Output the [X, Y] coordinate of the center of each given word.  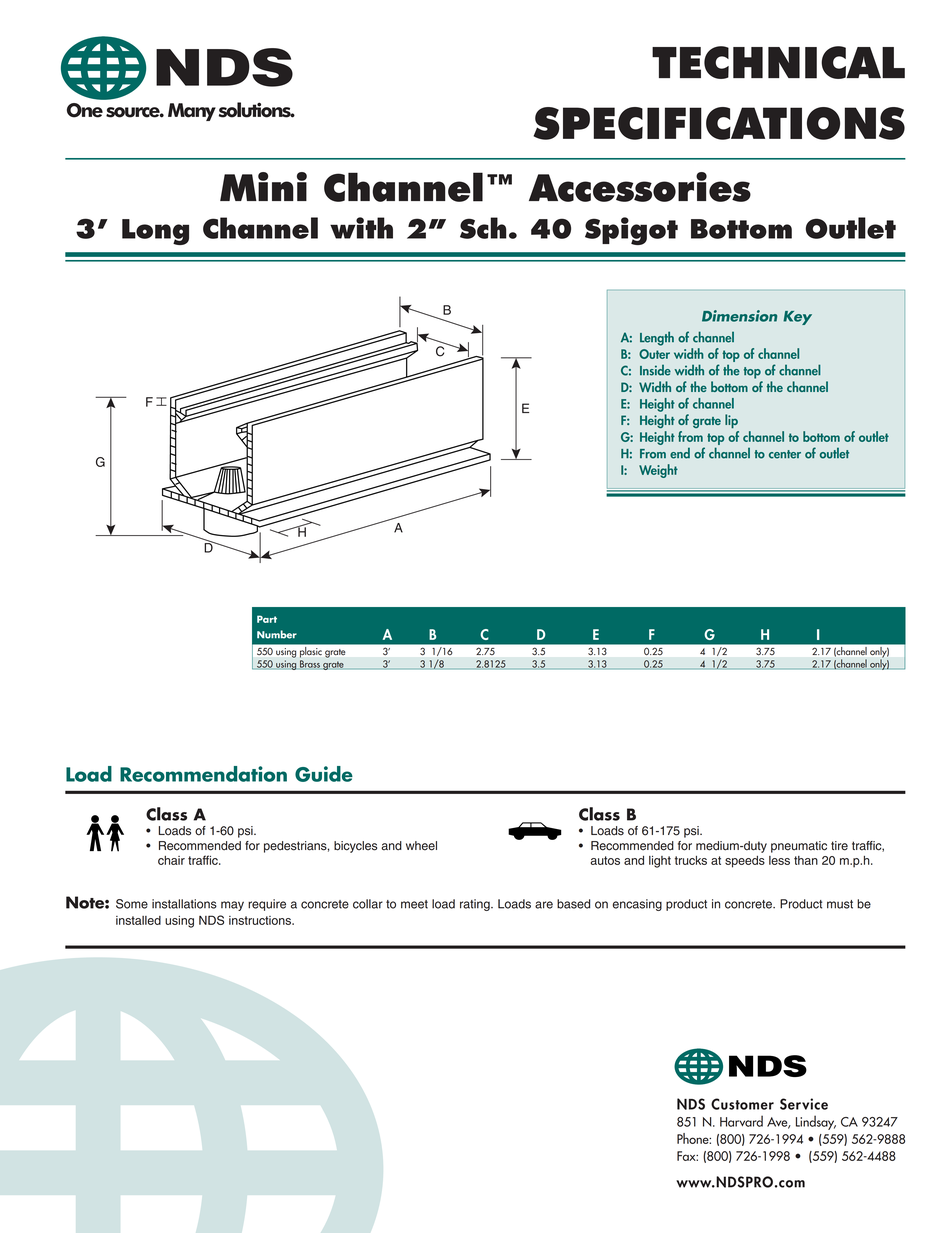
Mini [263, 186]
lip [731, 421]
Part [267, 619]
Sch [483, 228]
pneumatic [799, 847]
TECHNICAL [778, 62]
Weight [658, 471]
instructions [261, 920]
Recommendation [203, 774]
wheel [421, 846]
